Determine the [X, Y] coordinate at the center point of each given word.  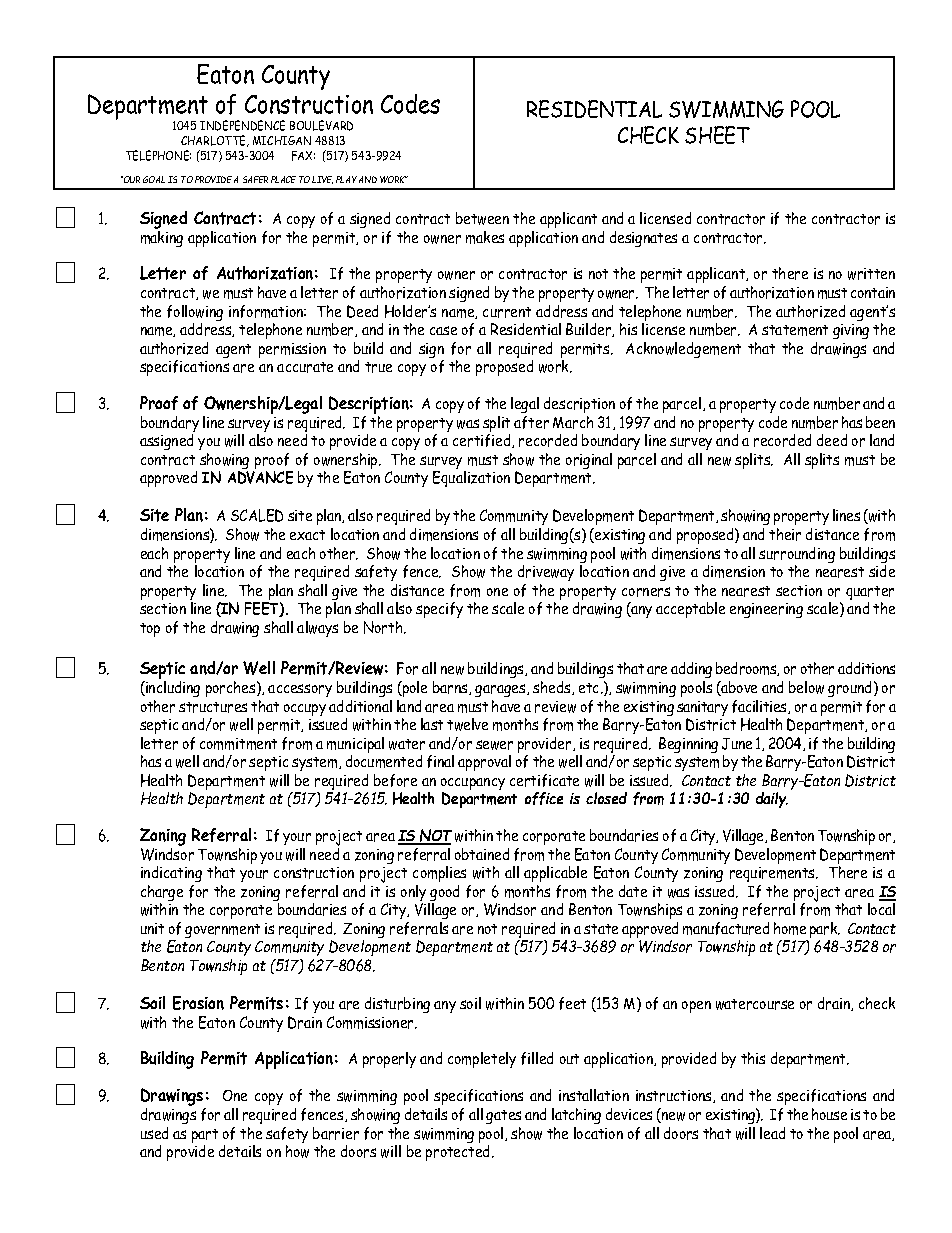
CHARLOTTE [214, 141]
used [154, 1133]
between [482, 218]
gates [503, 1117]
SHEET [717, 135]
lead [772, 1133]
